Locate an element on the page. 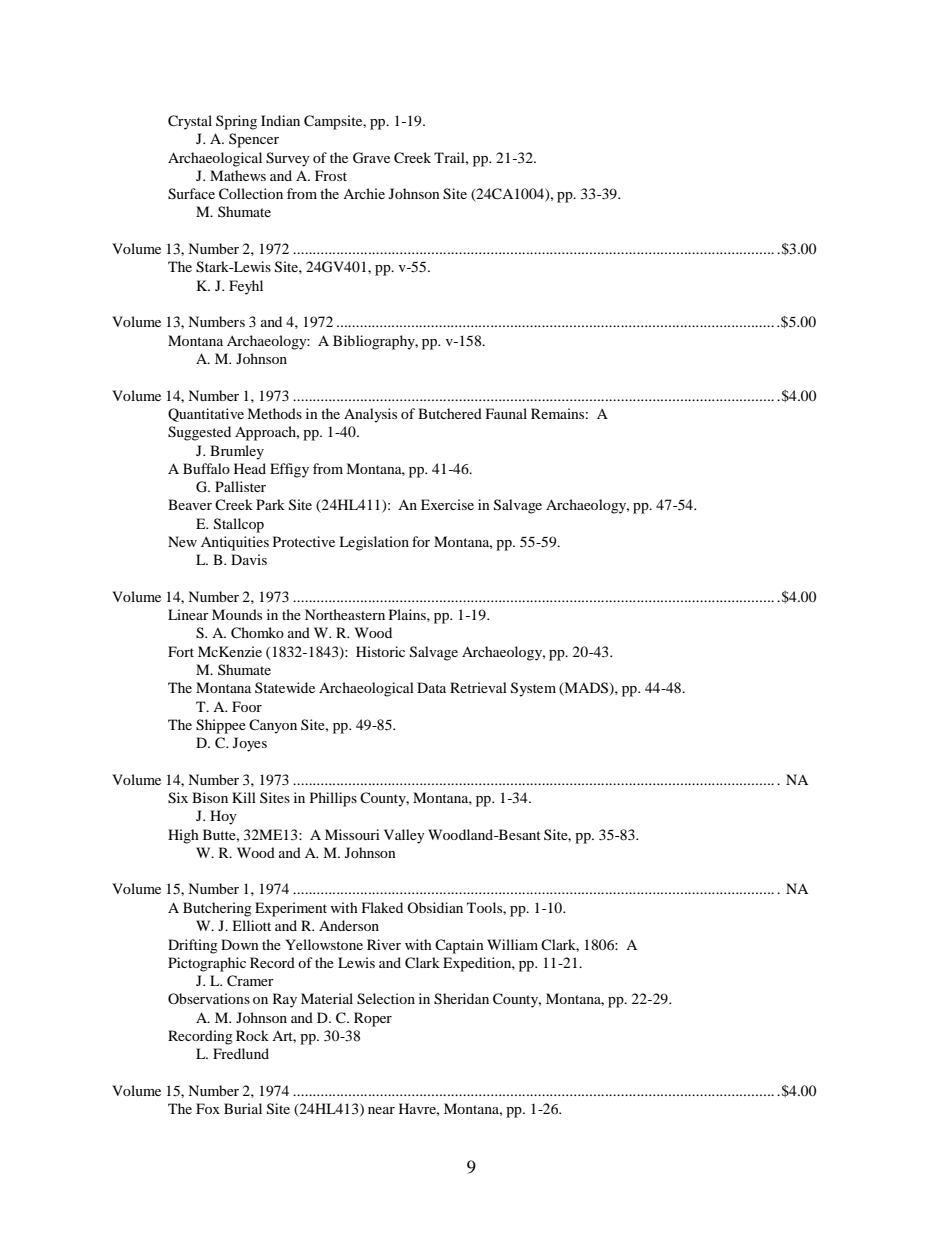  Retrieval is located at coordinates (478, 687).
